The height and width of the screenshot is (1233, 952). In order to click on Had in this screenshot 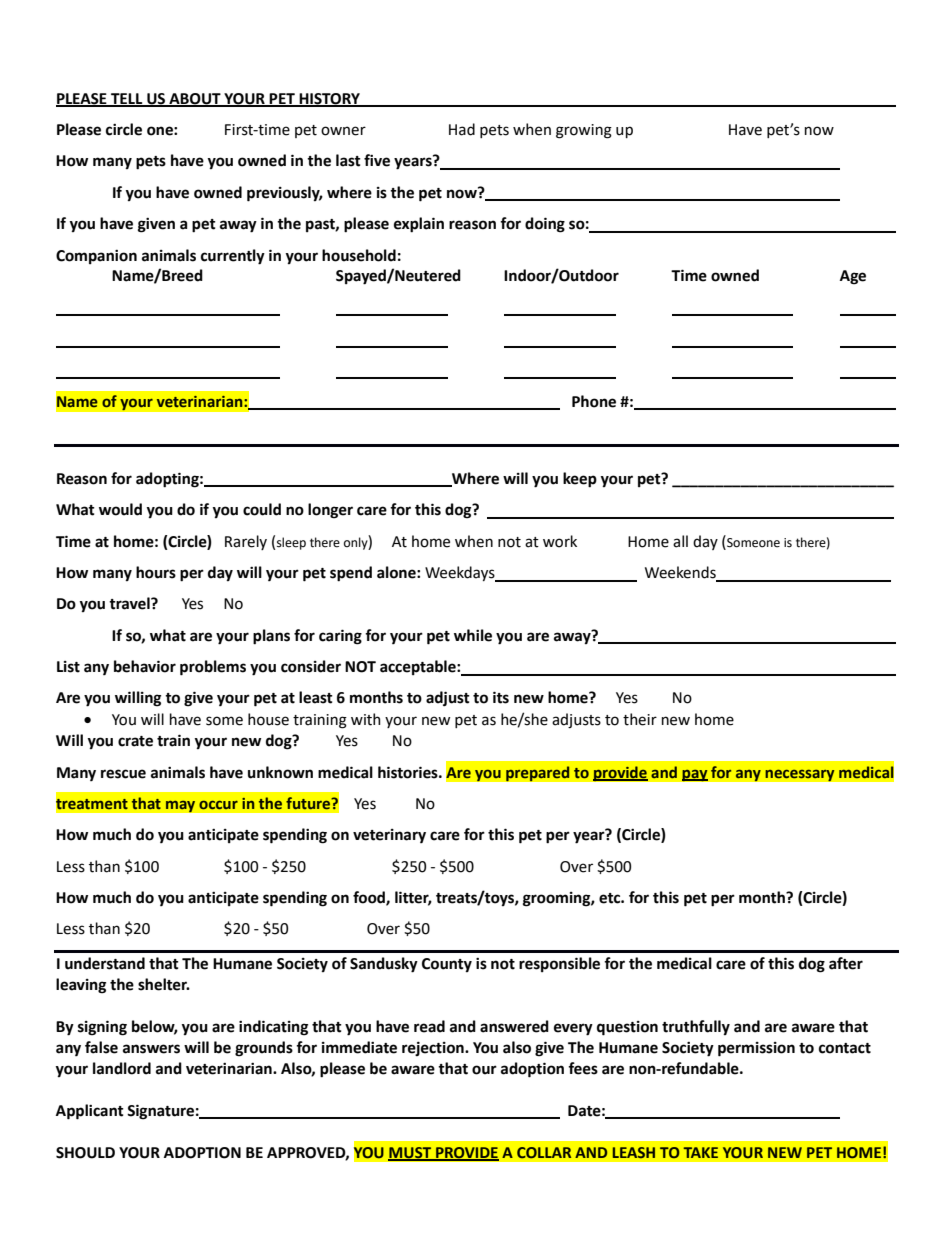, I will do `click(462, 129)`.
